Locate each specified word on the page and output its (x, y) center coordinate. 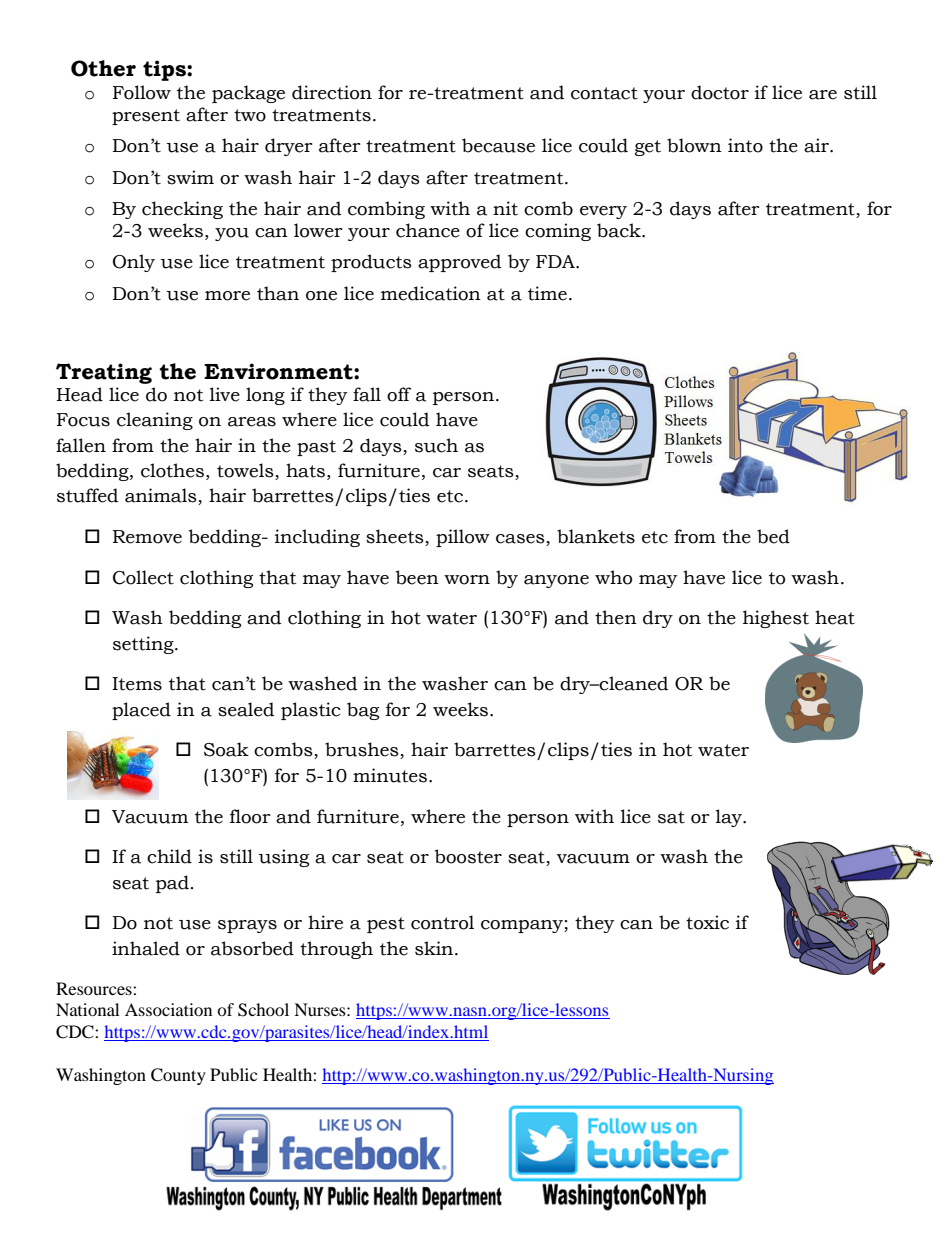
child (169, 856)
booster (468, 856)
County (178, 1076)
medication (431, 293)
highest (776, 619)
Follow (142, 92)
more (227, 296)
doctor (720, 92)
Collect (143, 577)
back (620, 230)
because (498, 145)
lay (730, 818)
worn (467, 580)
